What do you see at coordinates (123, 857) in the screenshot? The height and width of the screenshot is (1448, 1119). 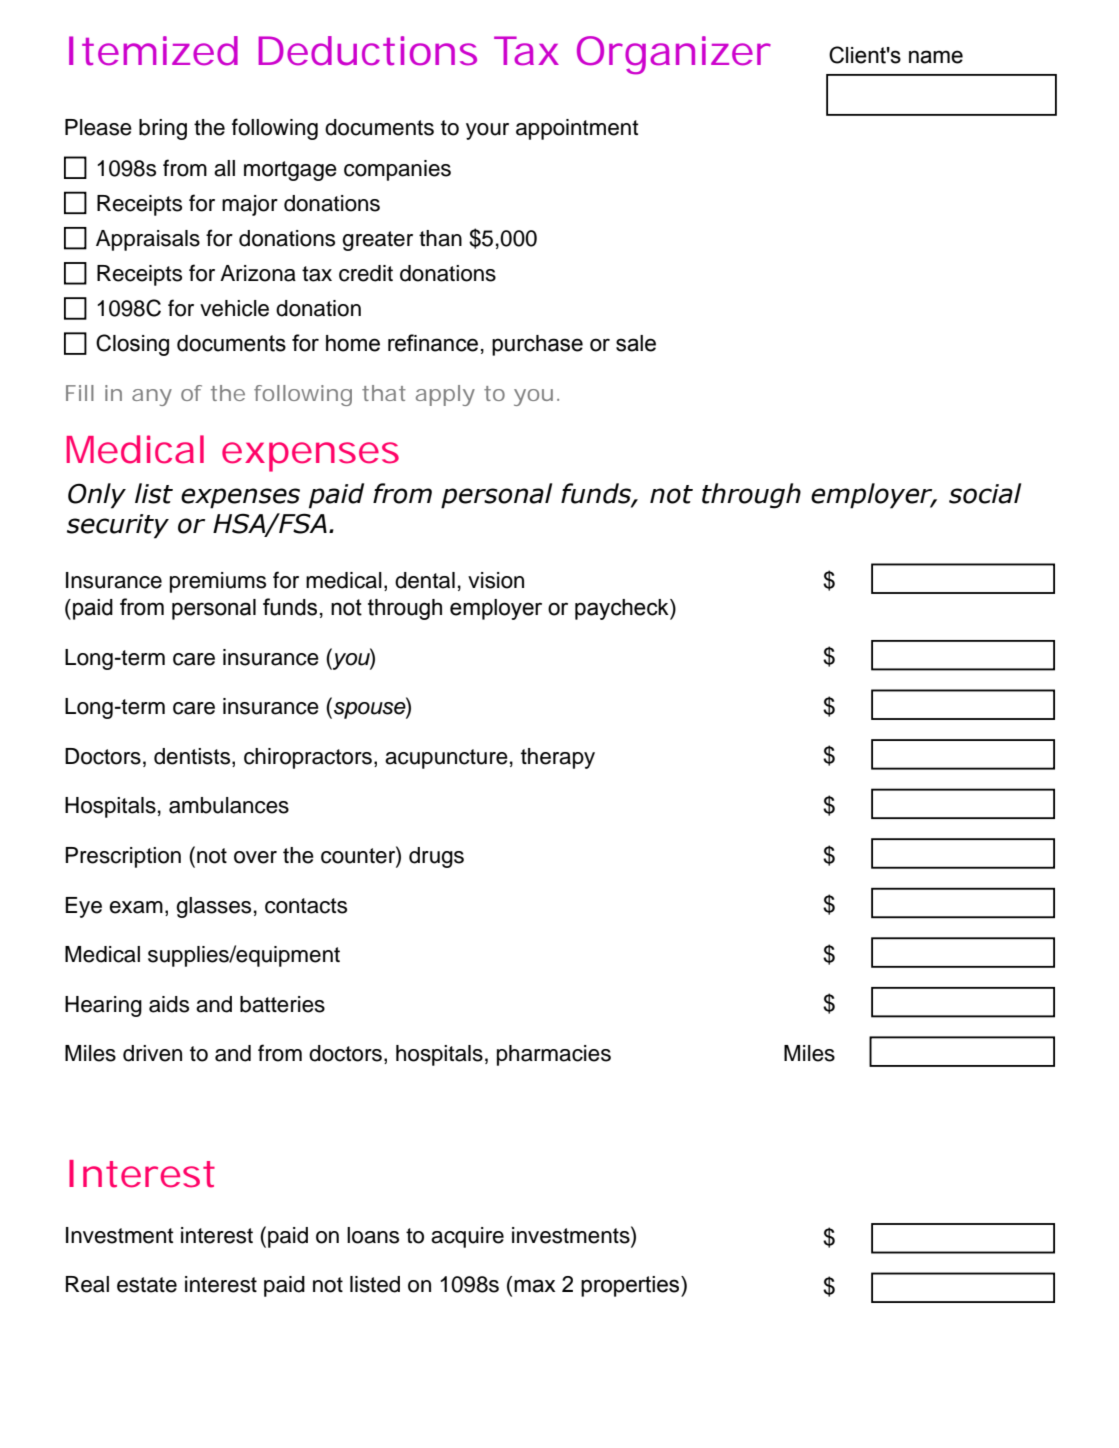 I see `Prescription` at bounding box center [123, 857].
